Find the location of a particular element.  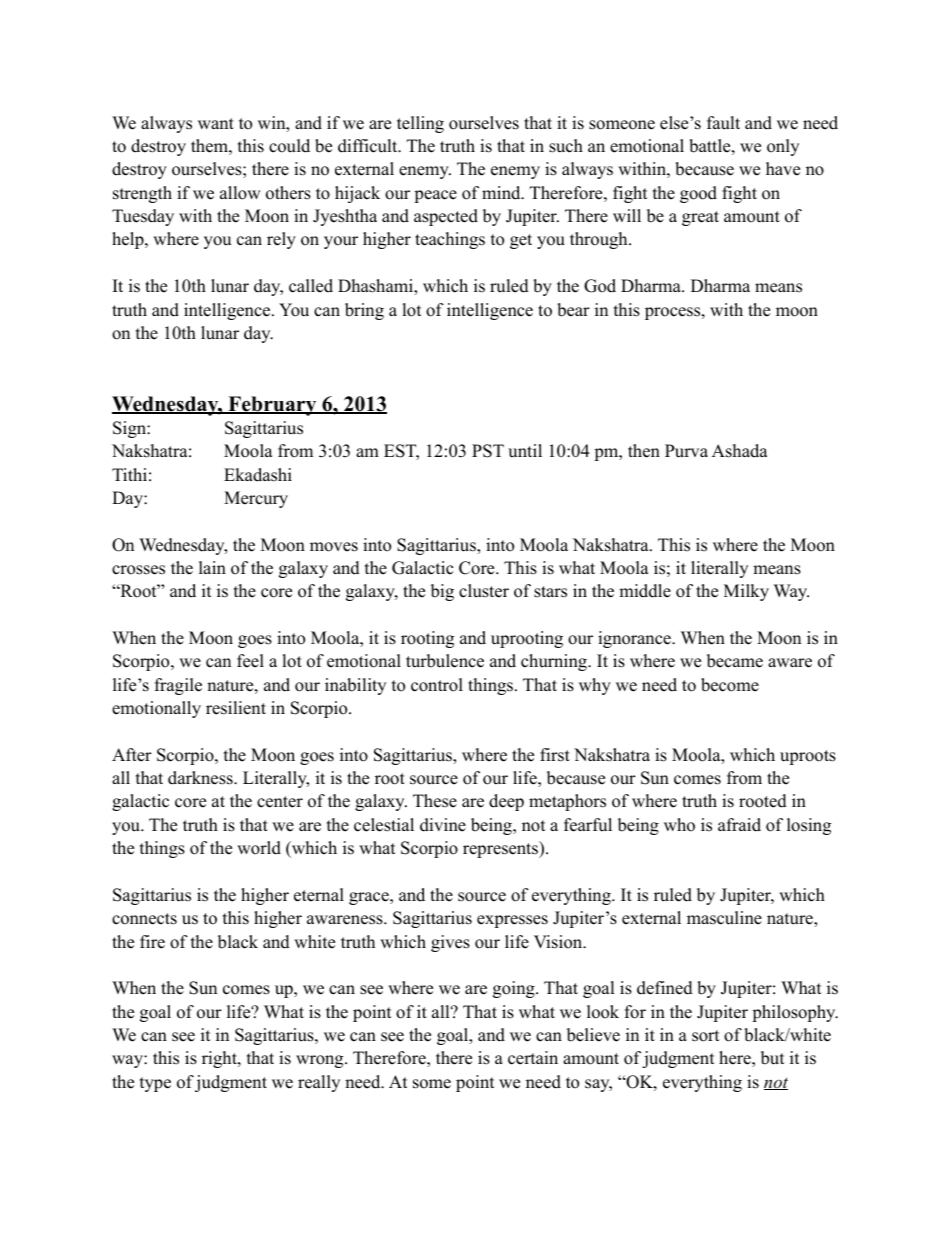

fault is located at coordinates (723, 123).
